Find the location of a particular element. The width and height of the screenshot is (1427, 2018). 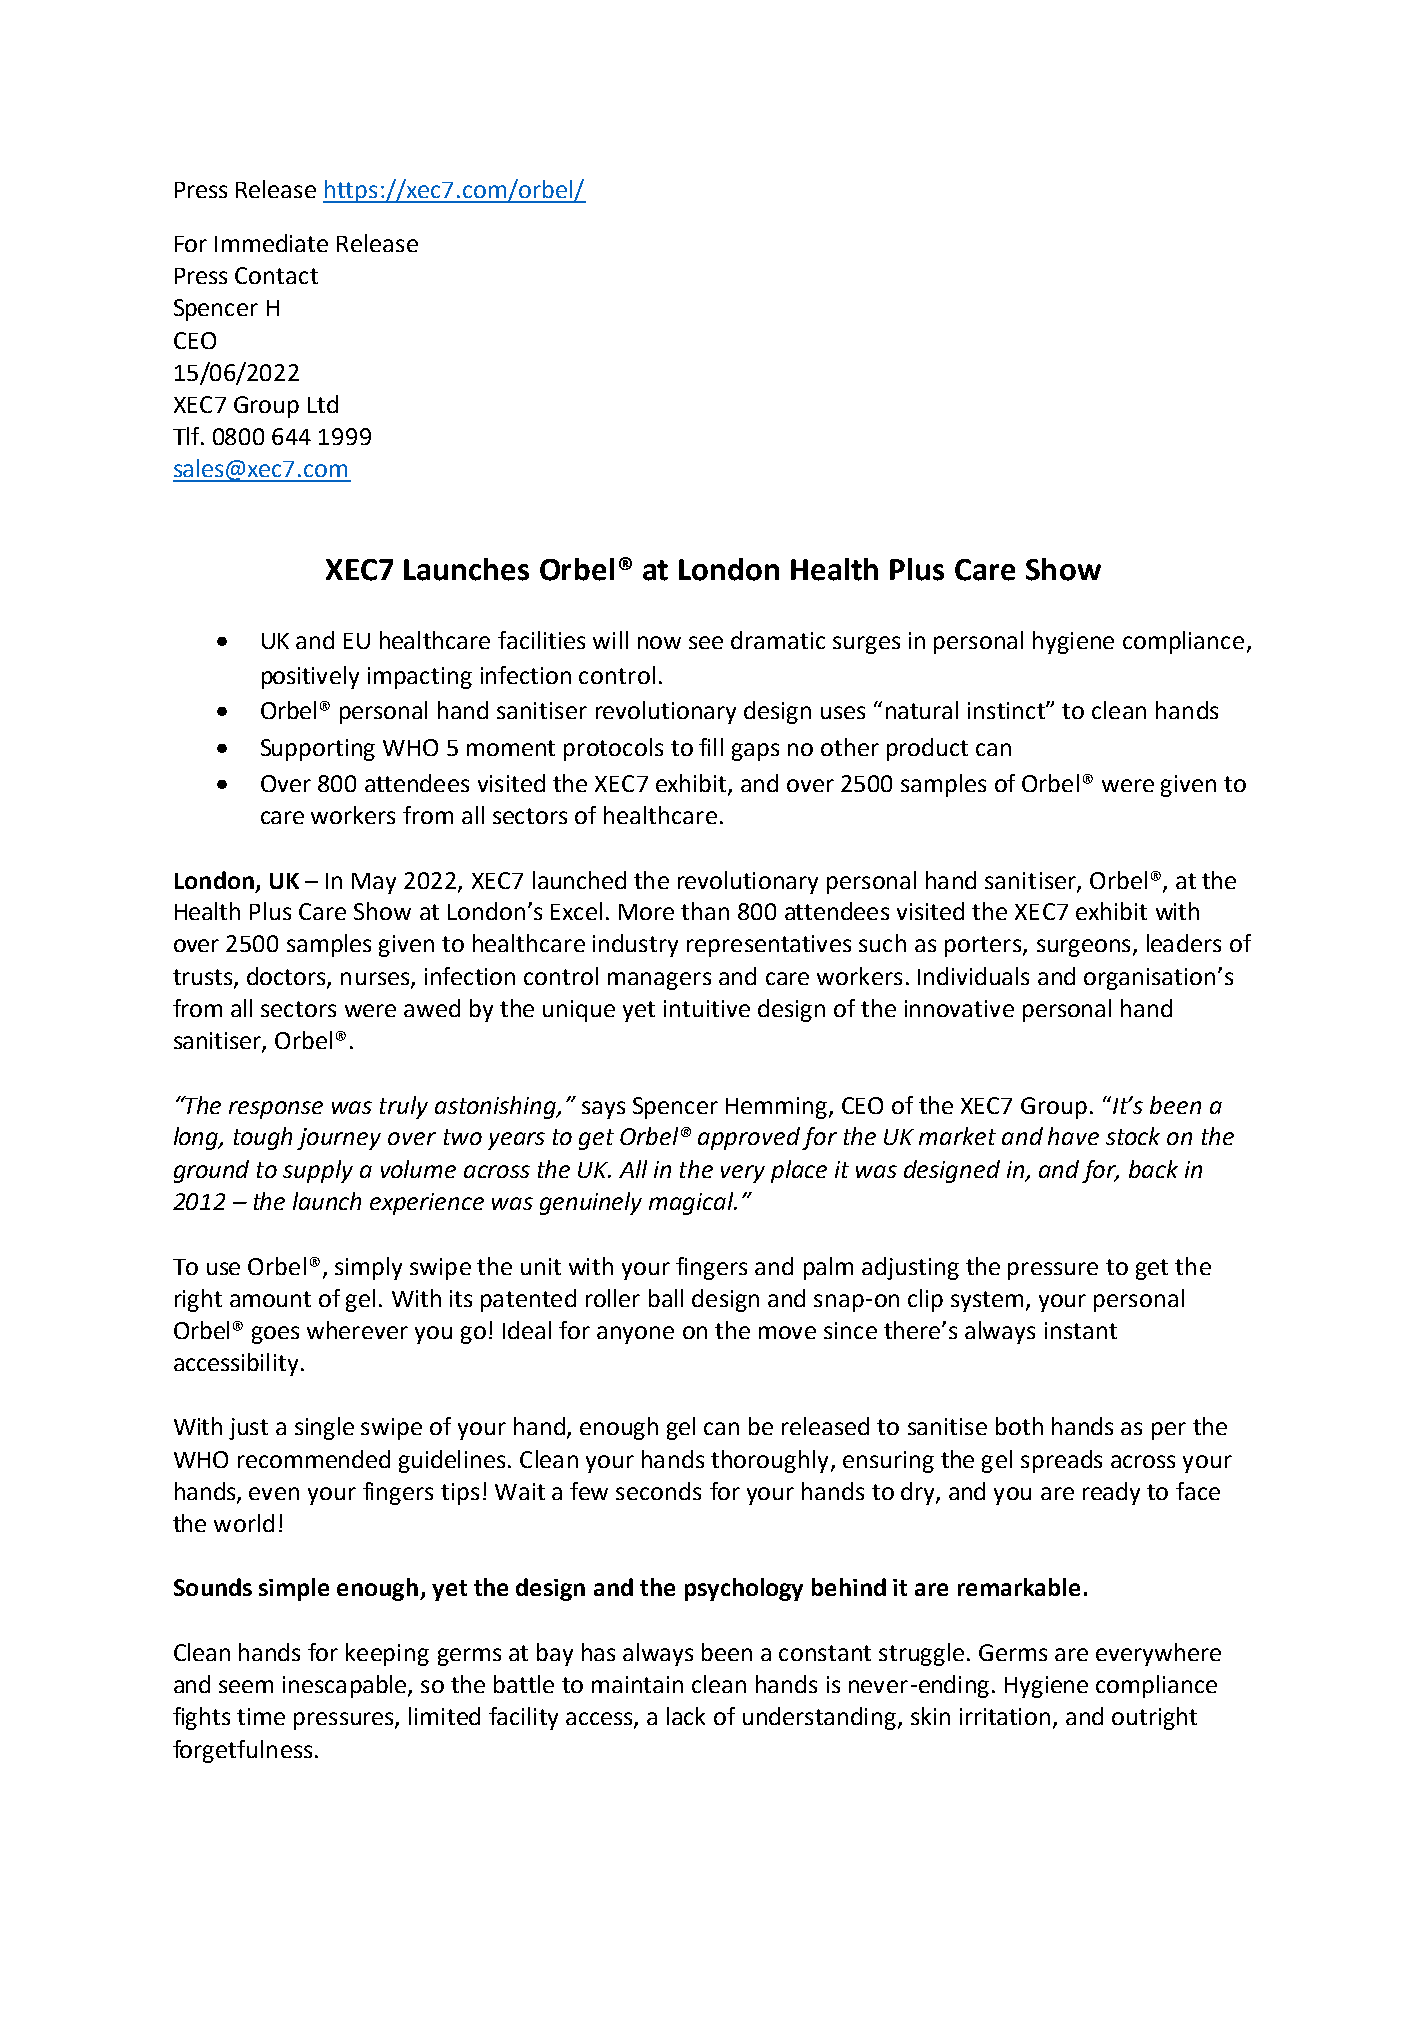

natural is located at coordinates (922, 710).
